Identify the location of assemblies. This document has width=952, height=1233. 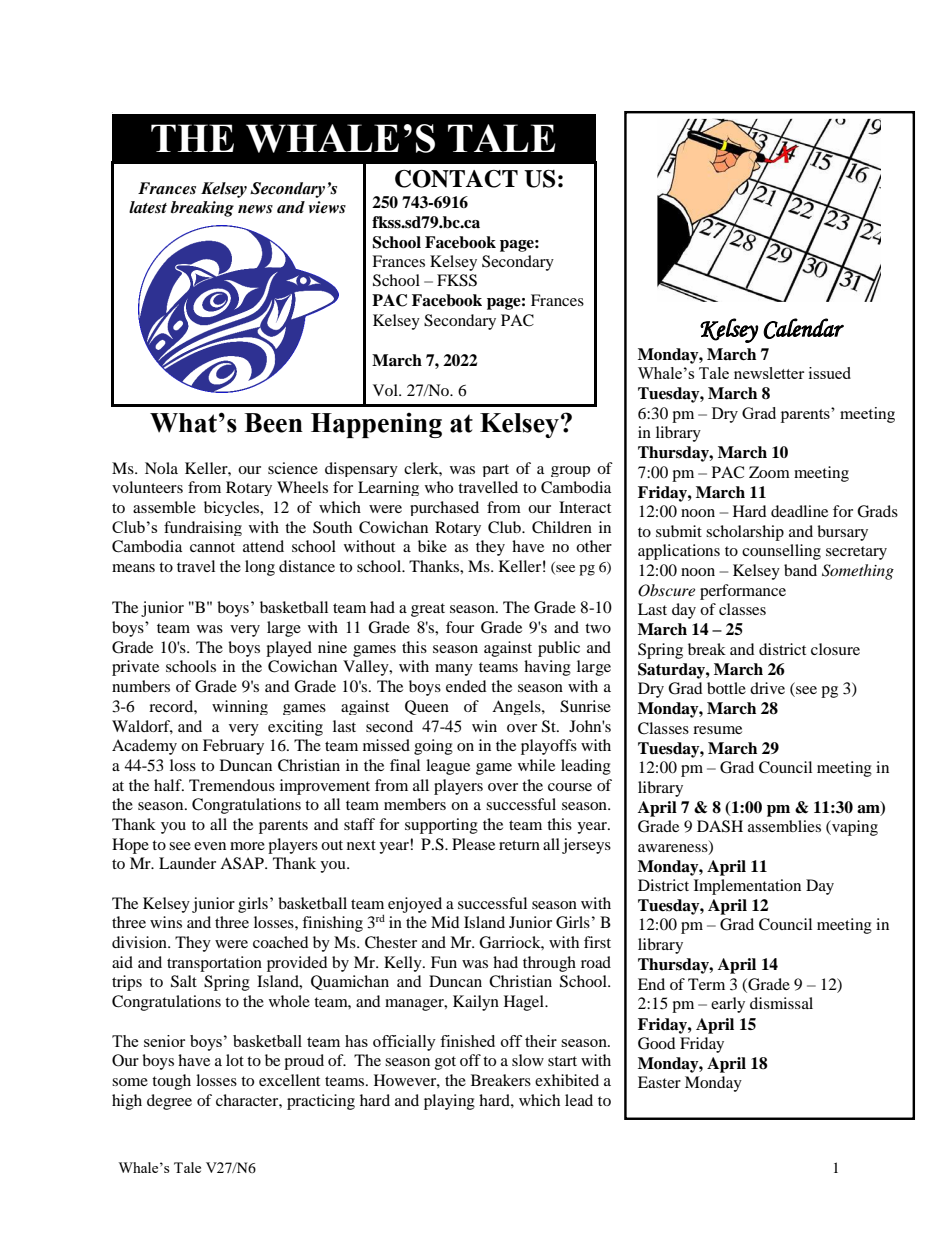
(784, 826).
